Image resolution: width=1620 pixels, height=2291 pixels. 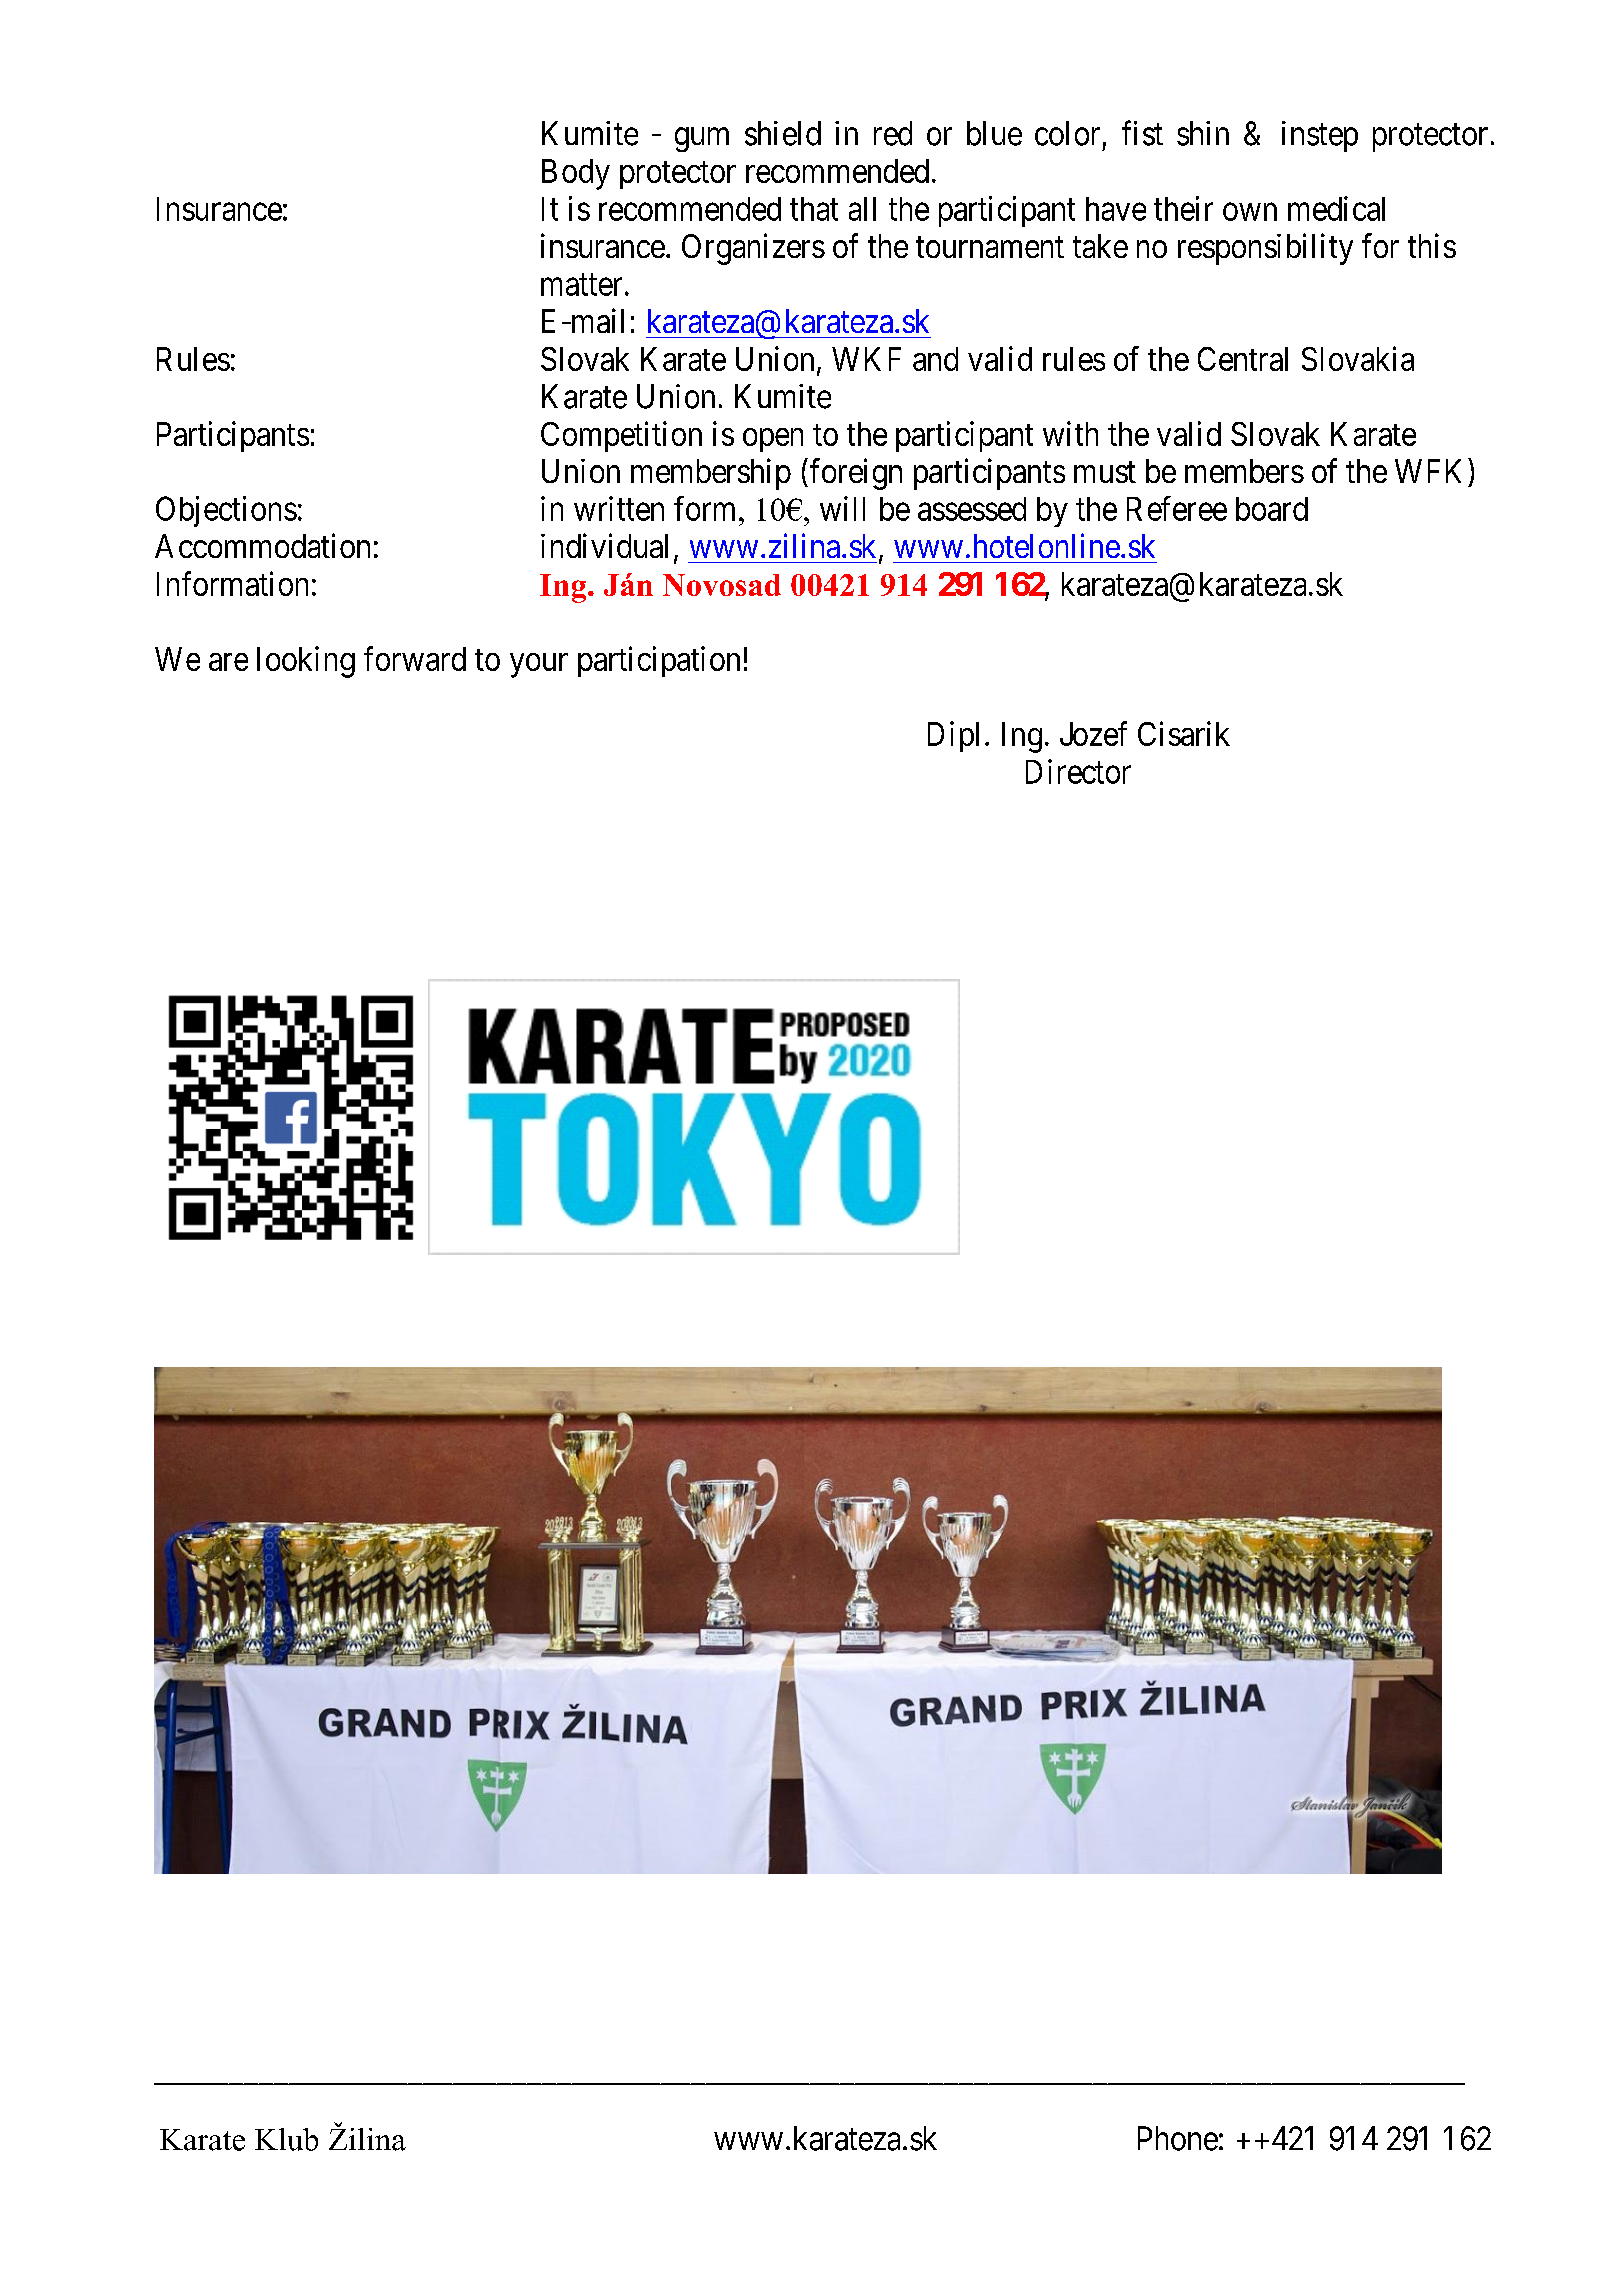 What do you see at coordinates (1183, 208) in the page?
I see `their` at bounding box center [1183, 208].
